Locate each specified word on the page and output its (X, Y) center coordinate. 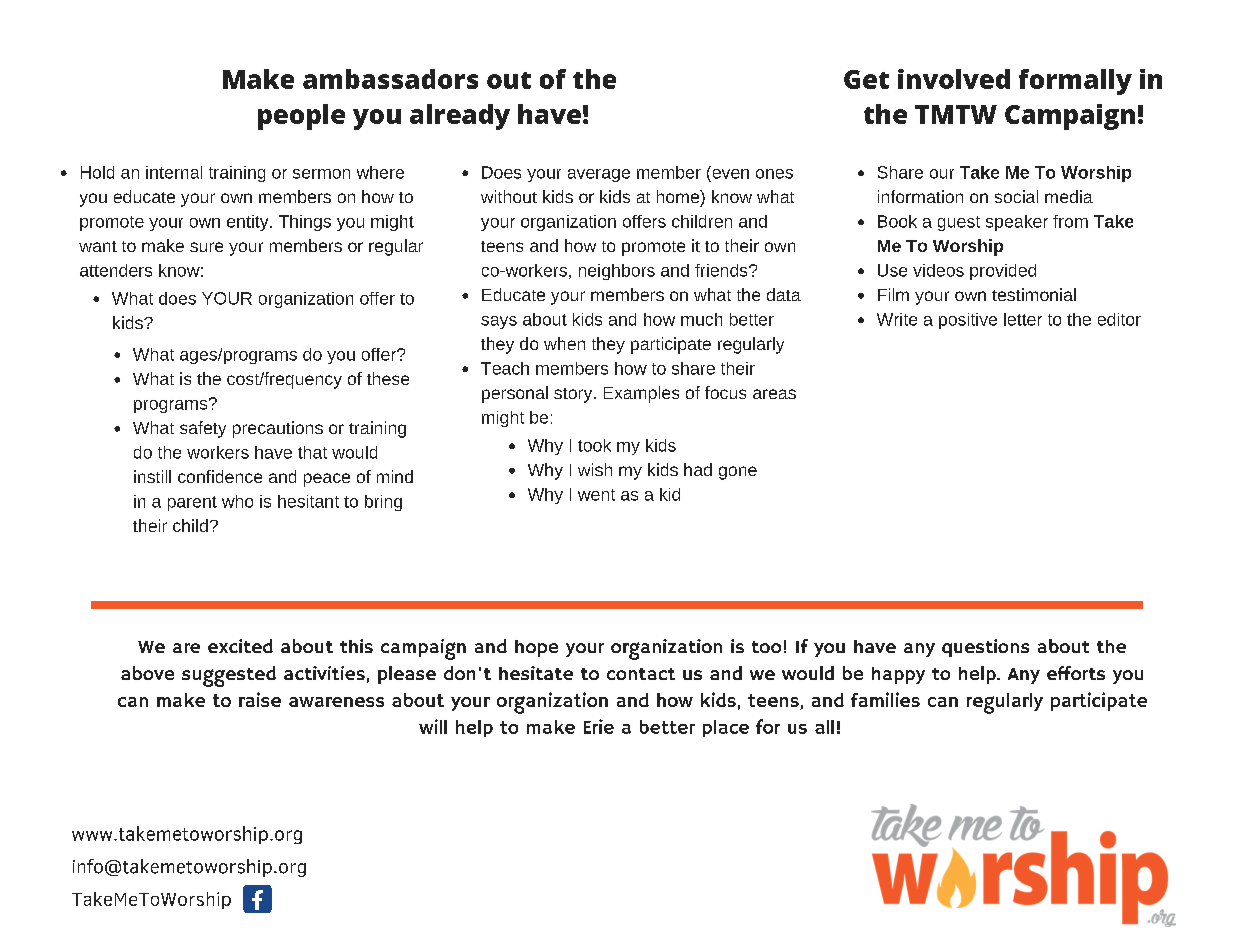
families (885, 699)
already (460, 117)
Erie (599, 726)
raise (260, 699)
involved (954, 79)
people (301, 117)
